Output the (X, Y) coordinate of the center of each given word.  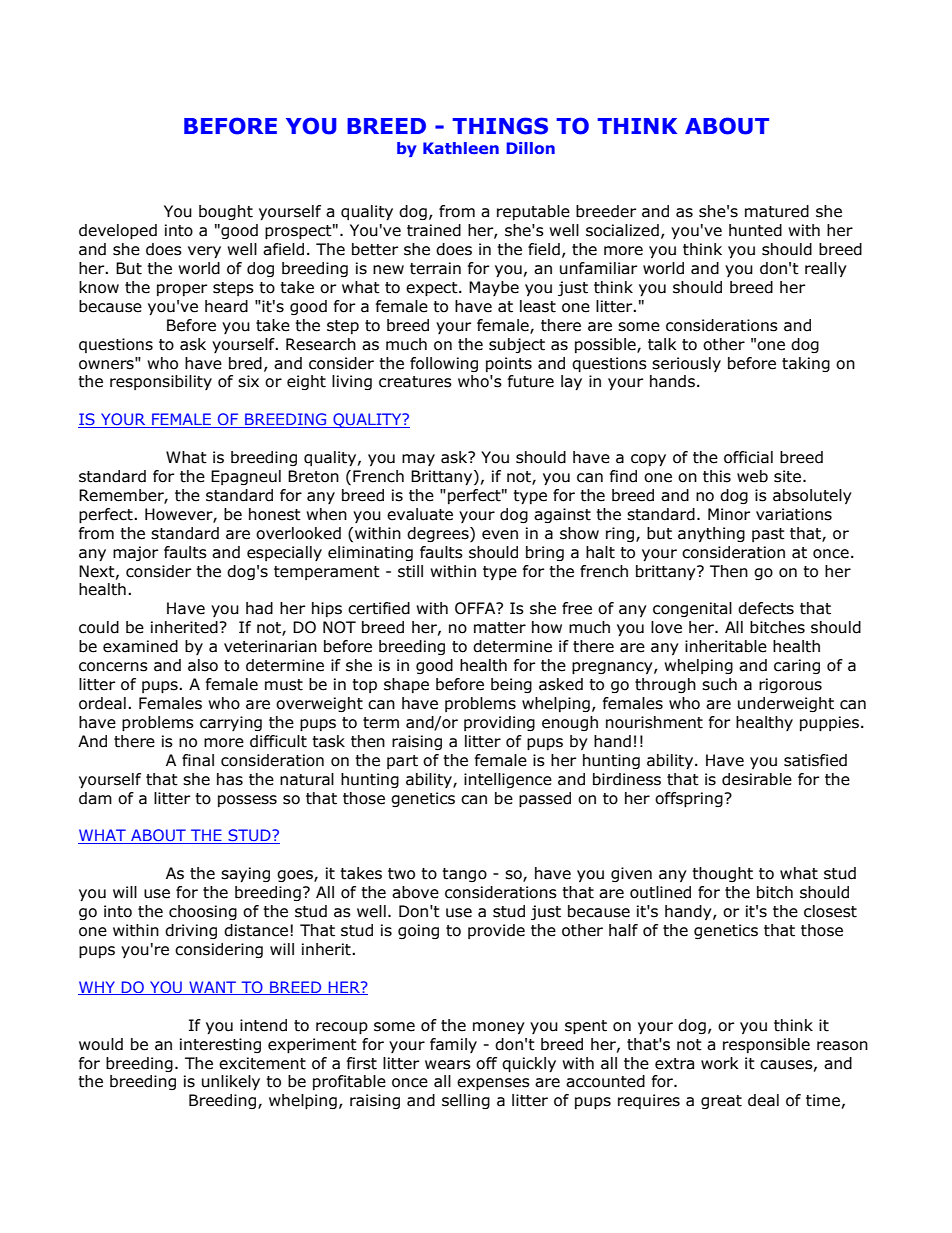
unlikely (231, 1082)
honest (275, 514)
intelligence (508, 780)
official (748, 457)
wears (448, 1065)
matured (777, 211)
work (719, 1063)
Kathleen (461, 148)
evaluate (420, 514)
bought (226, 212)
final (198, 760)
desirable (757, 779)
